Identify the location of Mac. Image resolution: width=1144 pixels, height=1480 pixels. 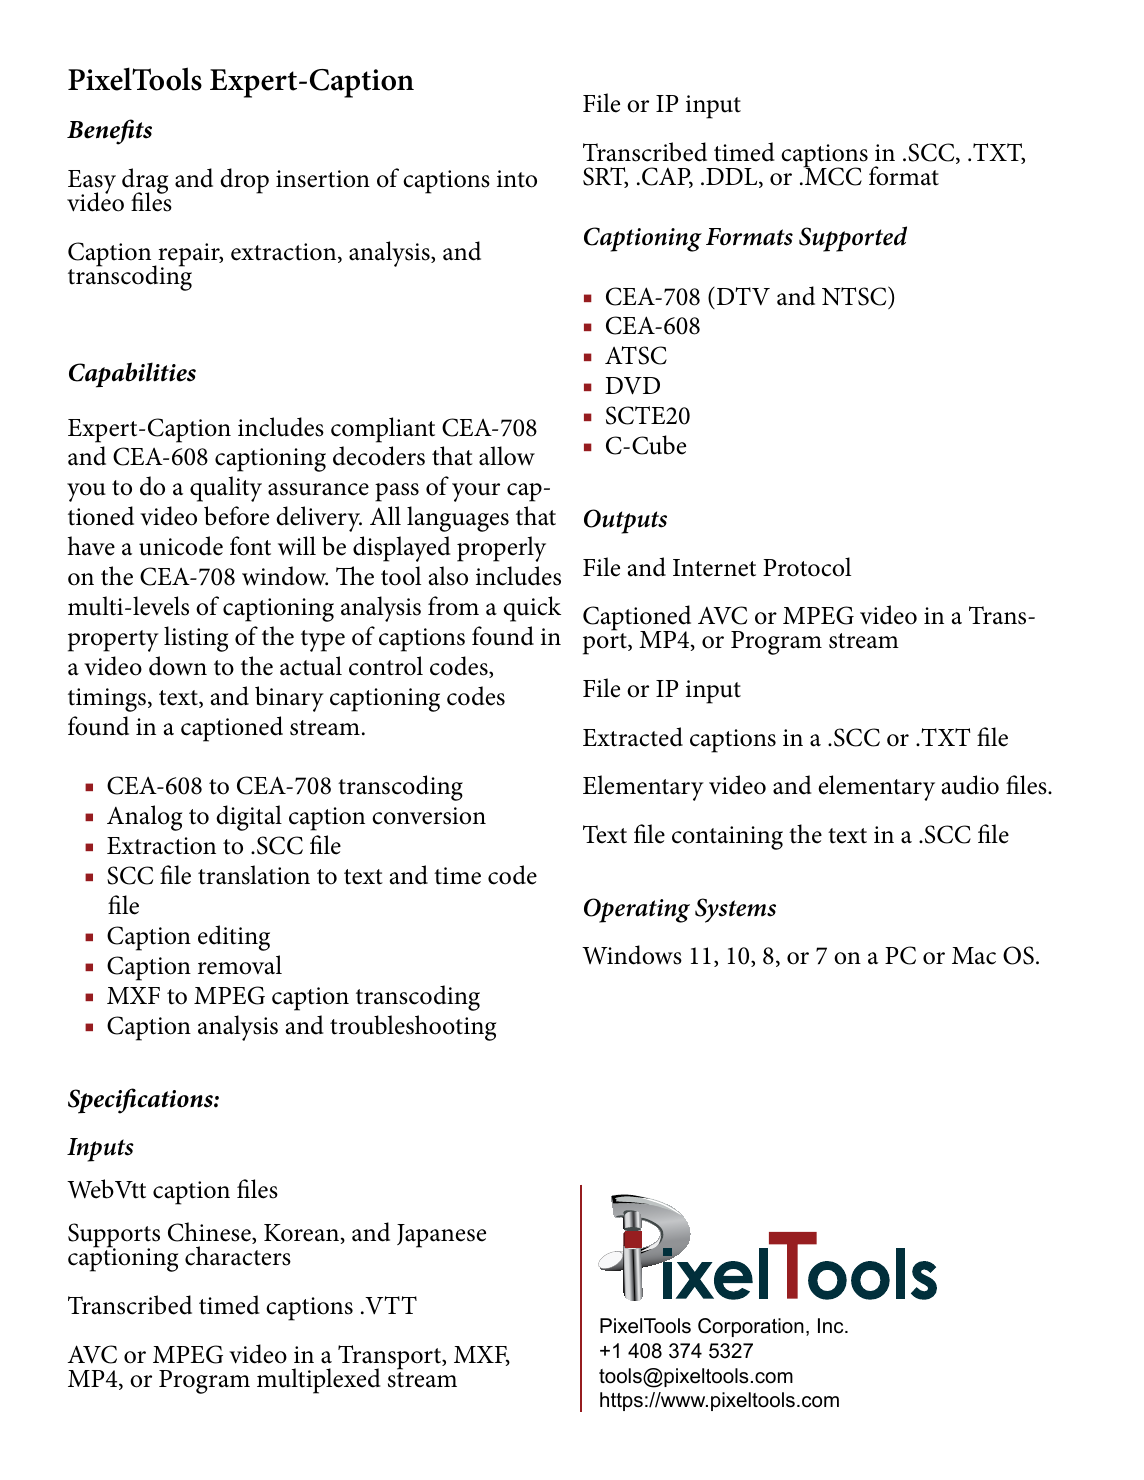
(974, 956).
